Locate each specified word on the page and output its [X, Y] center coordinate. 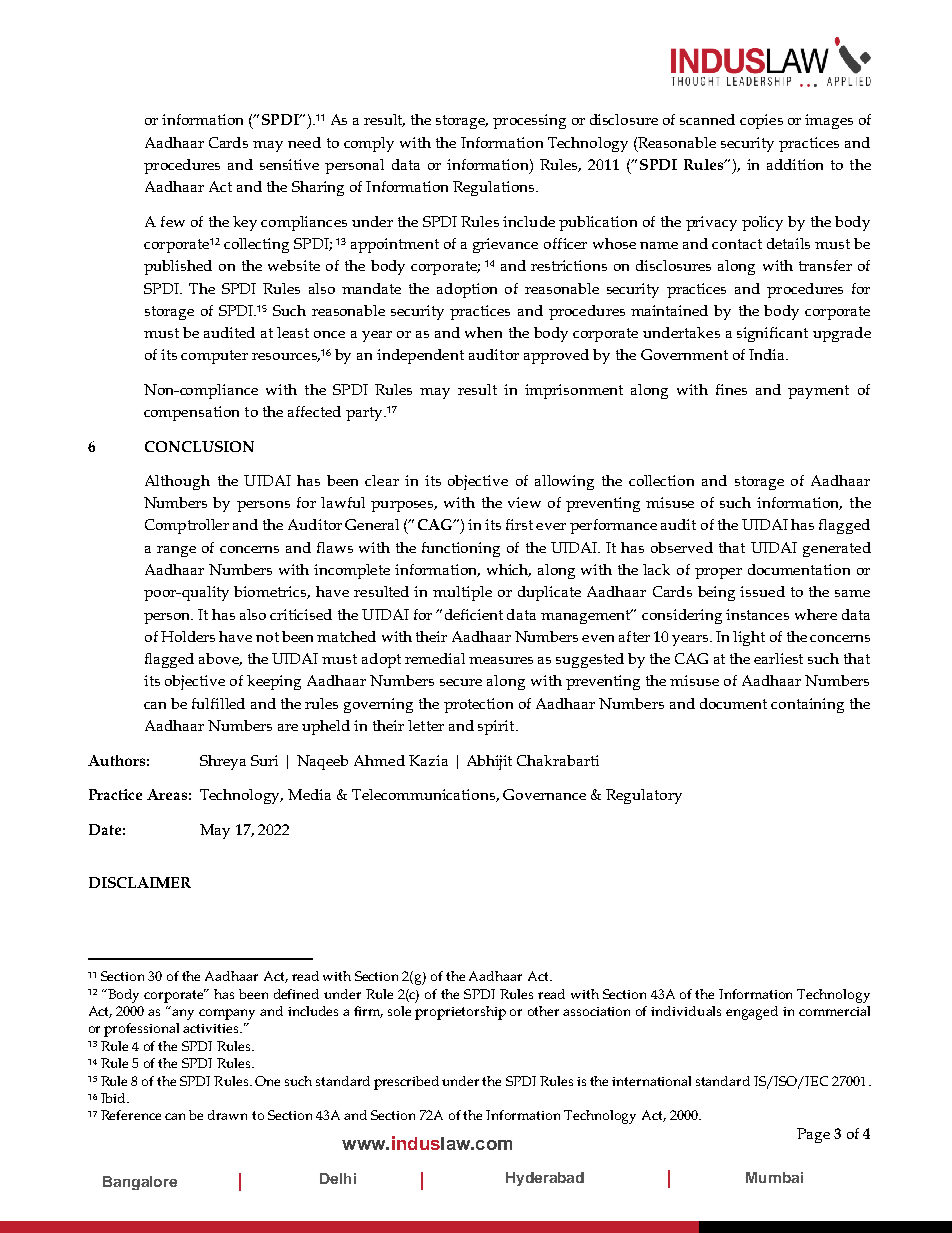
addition [795, 164]
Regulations [495, 188]
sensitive [289, 164]
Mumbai [774, 1177]
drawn [227, 1115]
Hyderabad [545, 1179]
